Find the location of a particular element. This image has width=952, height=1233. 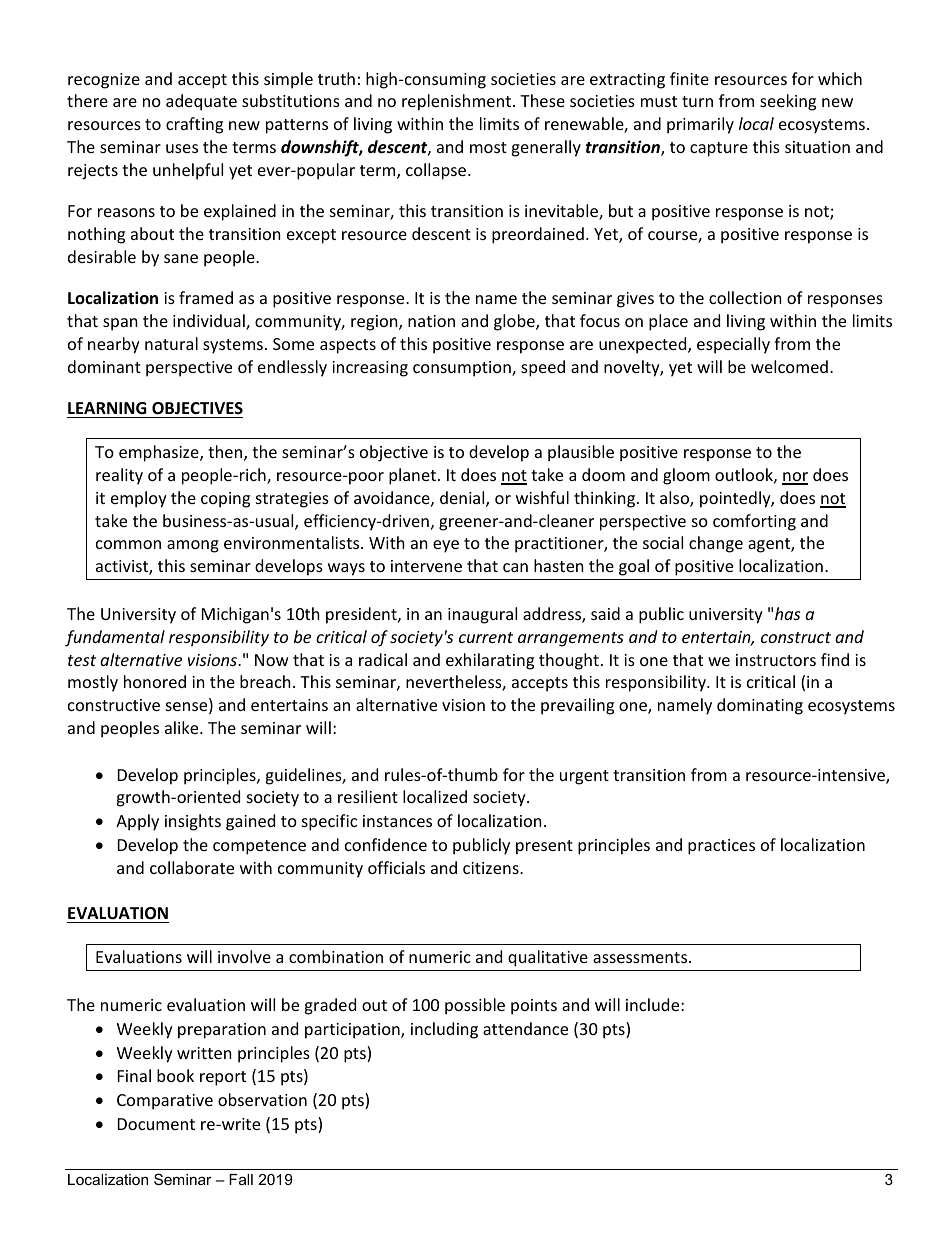

insights is located at coordinates (193, 822).
